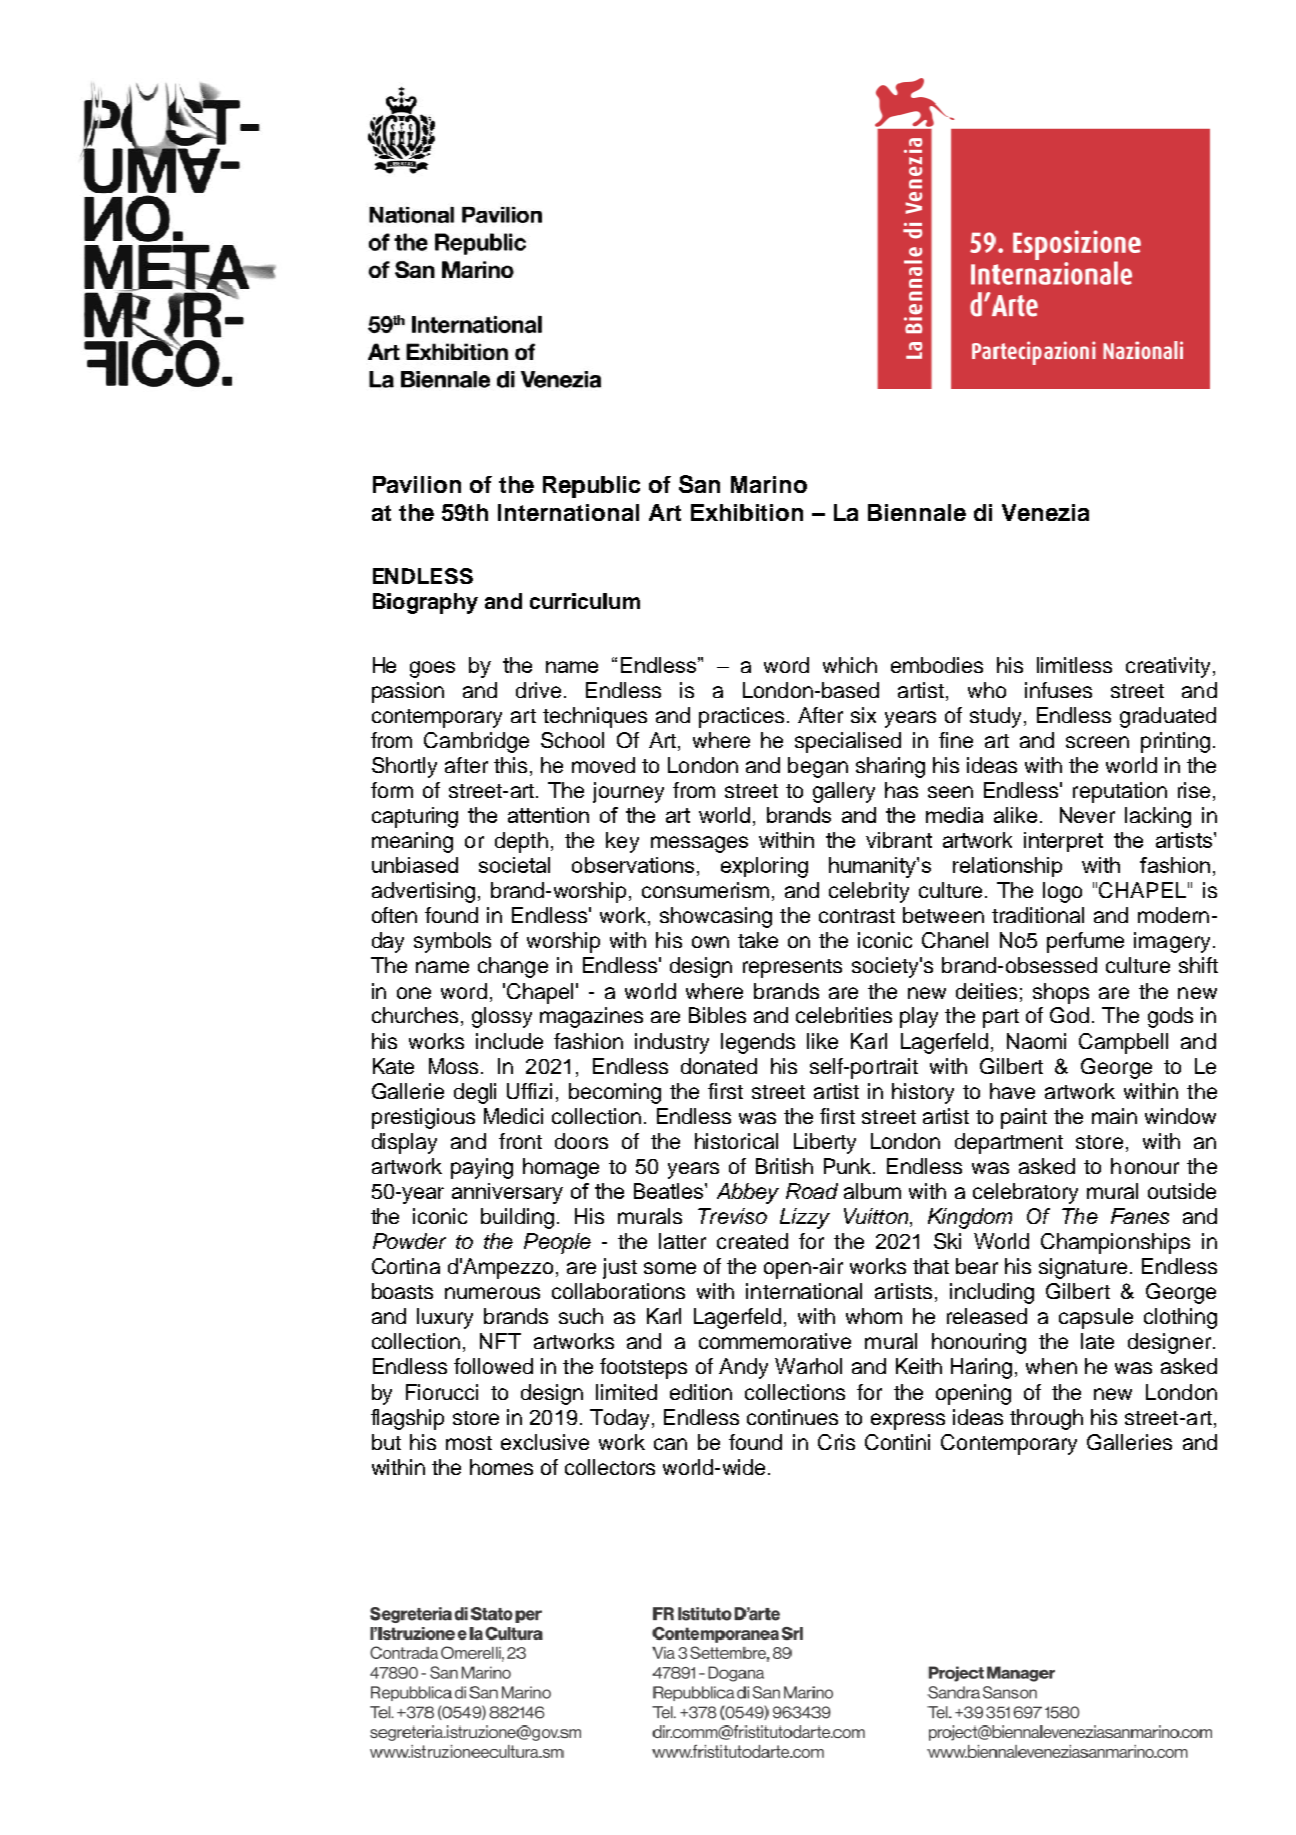 This screenshot has width=1296, height=1835. I want to click on most, so click(469, 1443).
